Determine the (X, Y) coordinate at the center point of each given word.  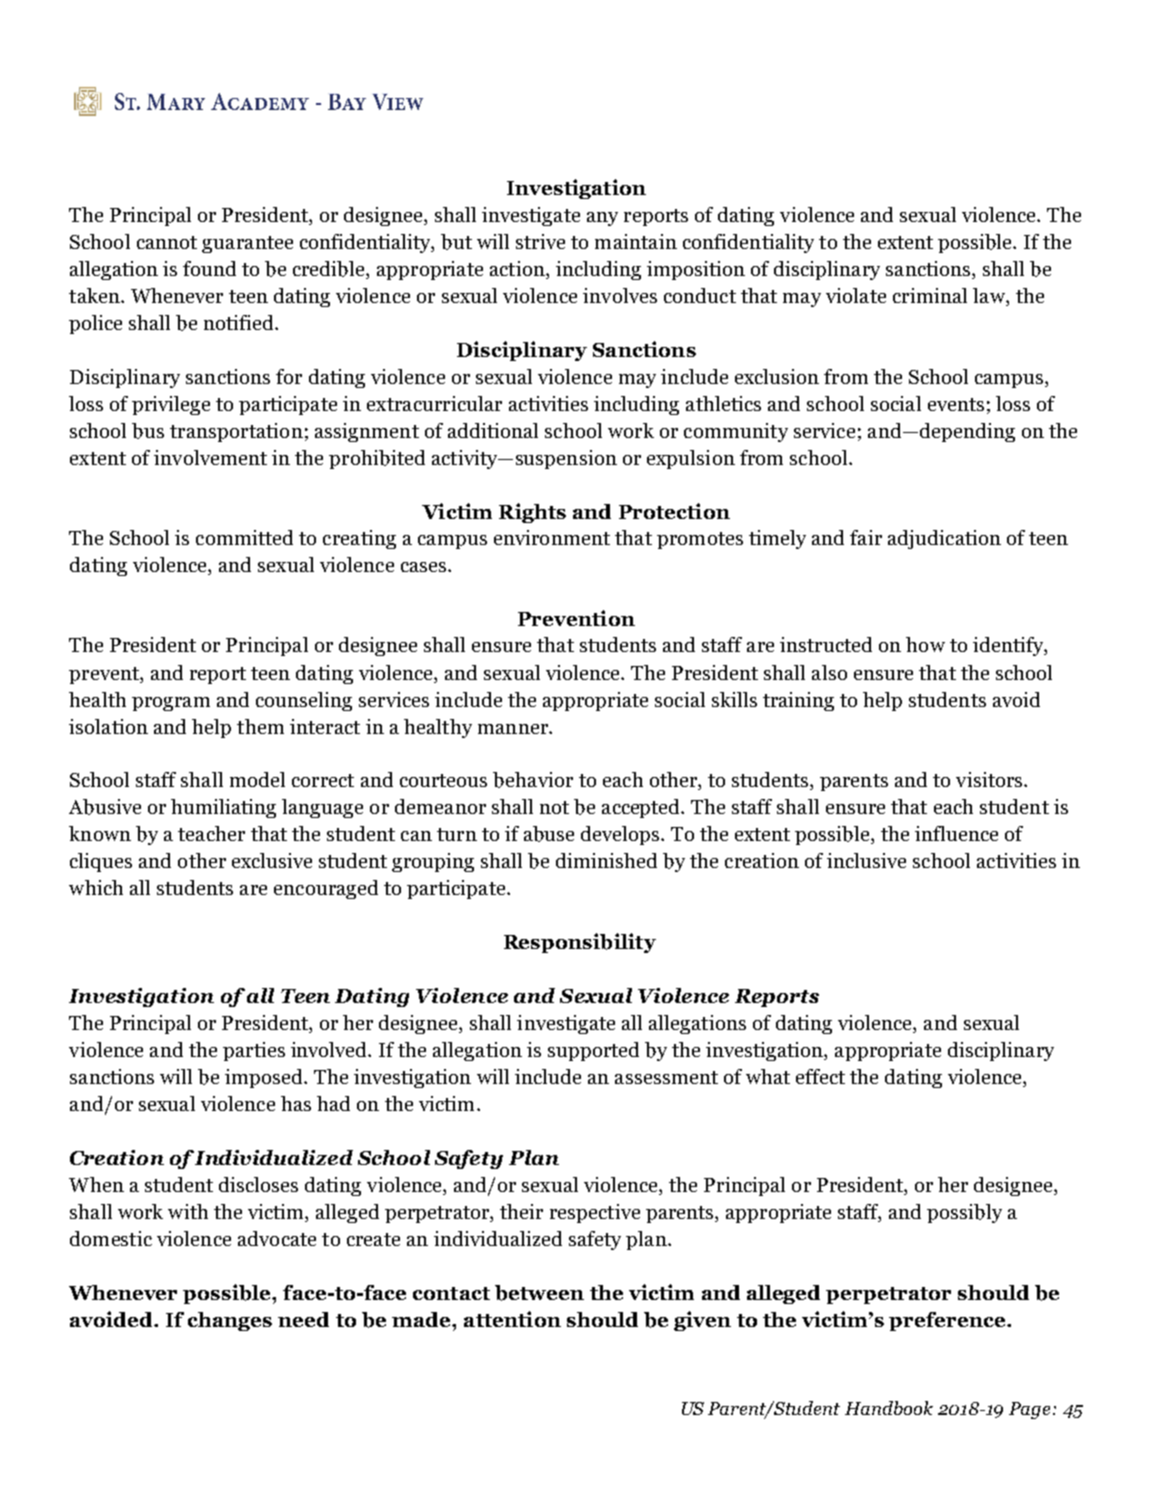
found (209, 268)
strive (540, 241)
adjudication (944, 539)
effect (820, 1076)
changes (230, 1321)
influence (956, 833)
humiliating (223, 808)
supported (593, 1051)
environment (552, 537)
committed (244, 537)
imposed (265, 1078)
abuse (549, 834)
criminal (930, 295)
